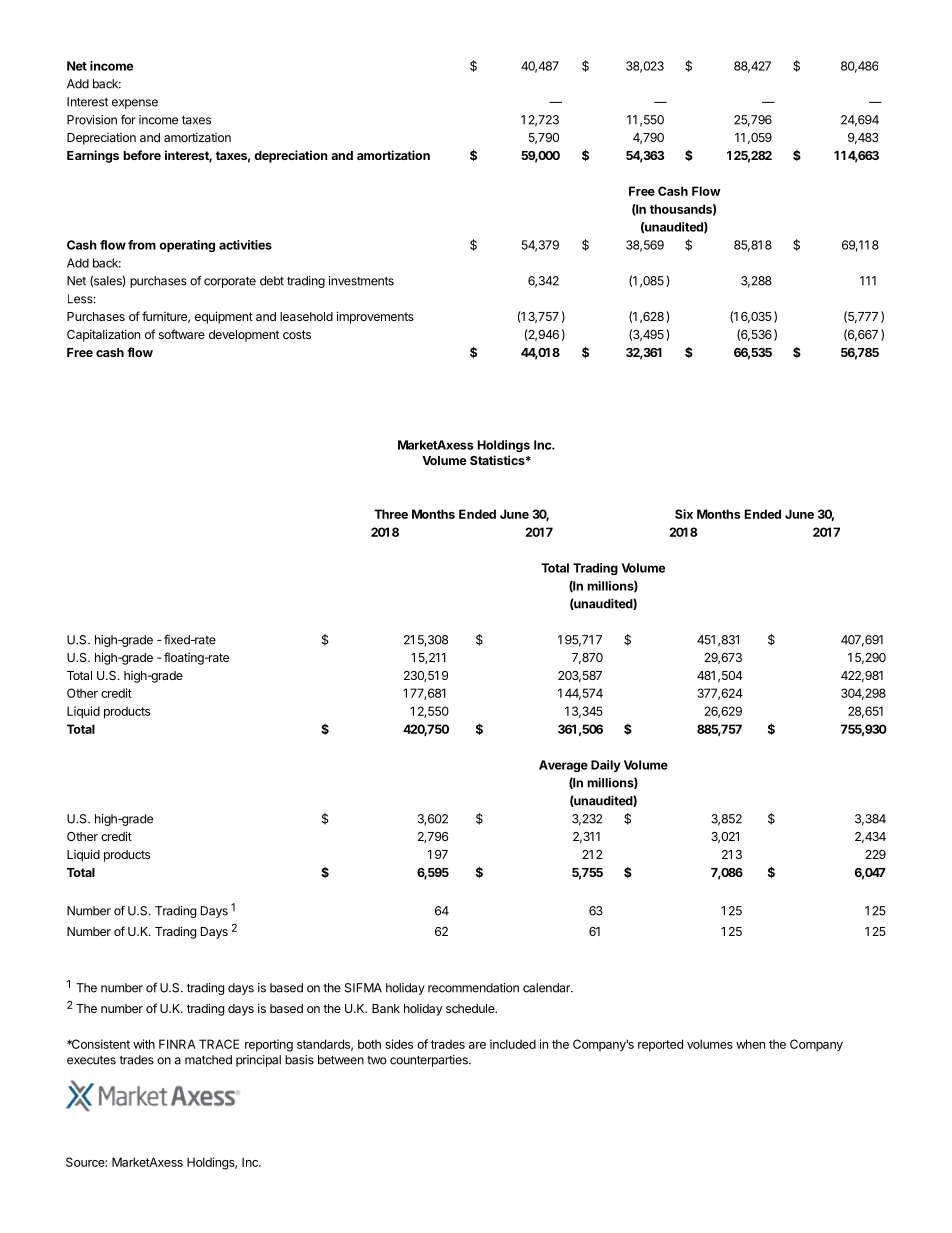 This screenshot has width=952, height=1233. Describe the element at coordinates (606, 766) in the screenshot. I see `Daily` at that location.
